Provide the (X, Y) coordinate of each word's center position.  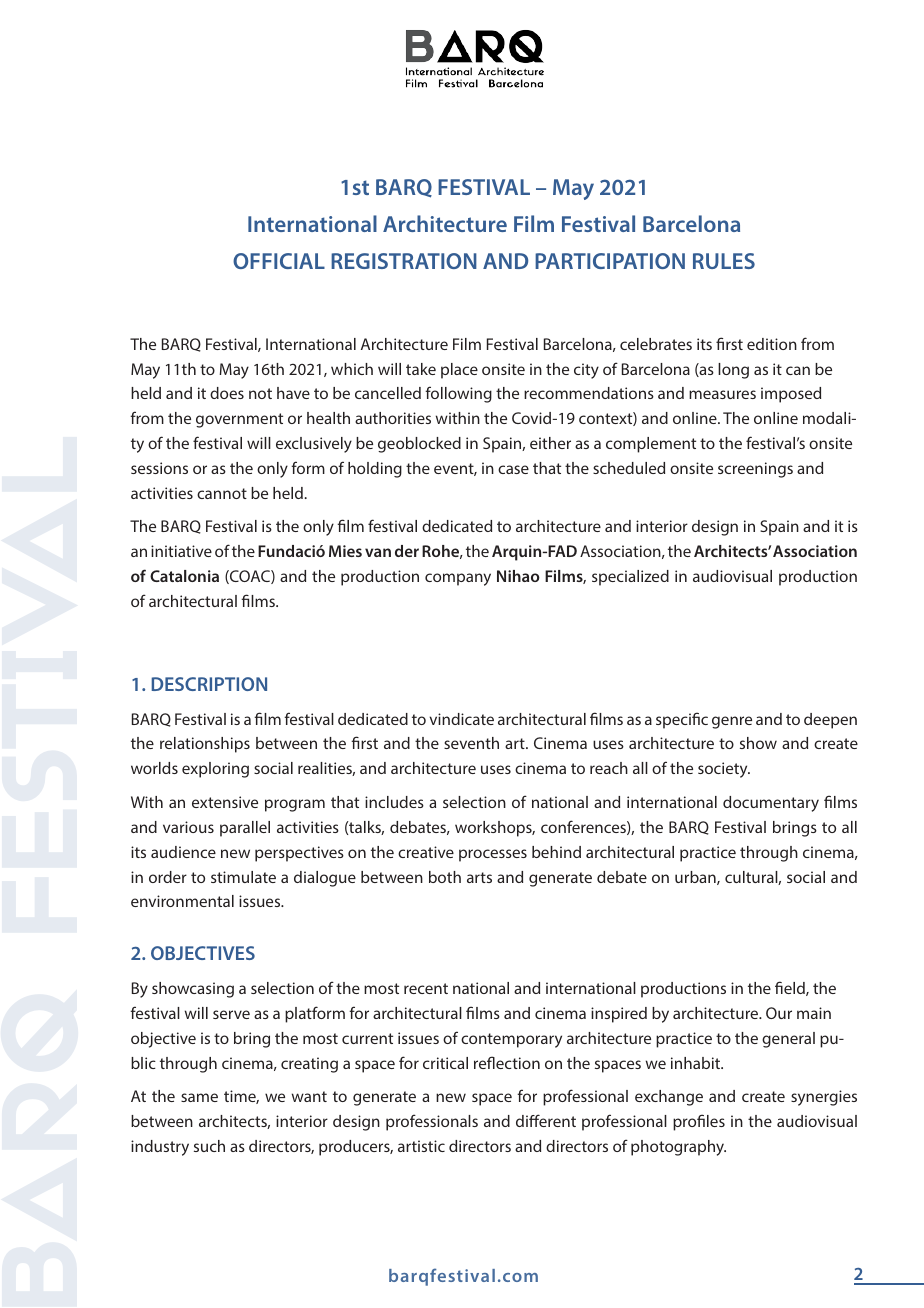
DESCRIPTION (209, 684)
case (513, 469)
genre (732, 722)
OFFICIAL (279, 261)
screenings (755, 470)
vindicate (461, 719)
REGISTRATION (404, 261)
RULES (724, 261)
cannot (222, 493)
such (209, 1146)
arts (479, 877)
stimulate (243, 877)
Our (779, 1013)
